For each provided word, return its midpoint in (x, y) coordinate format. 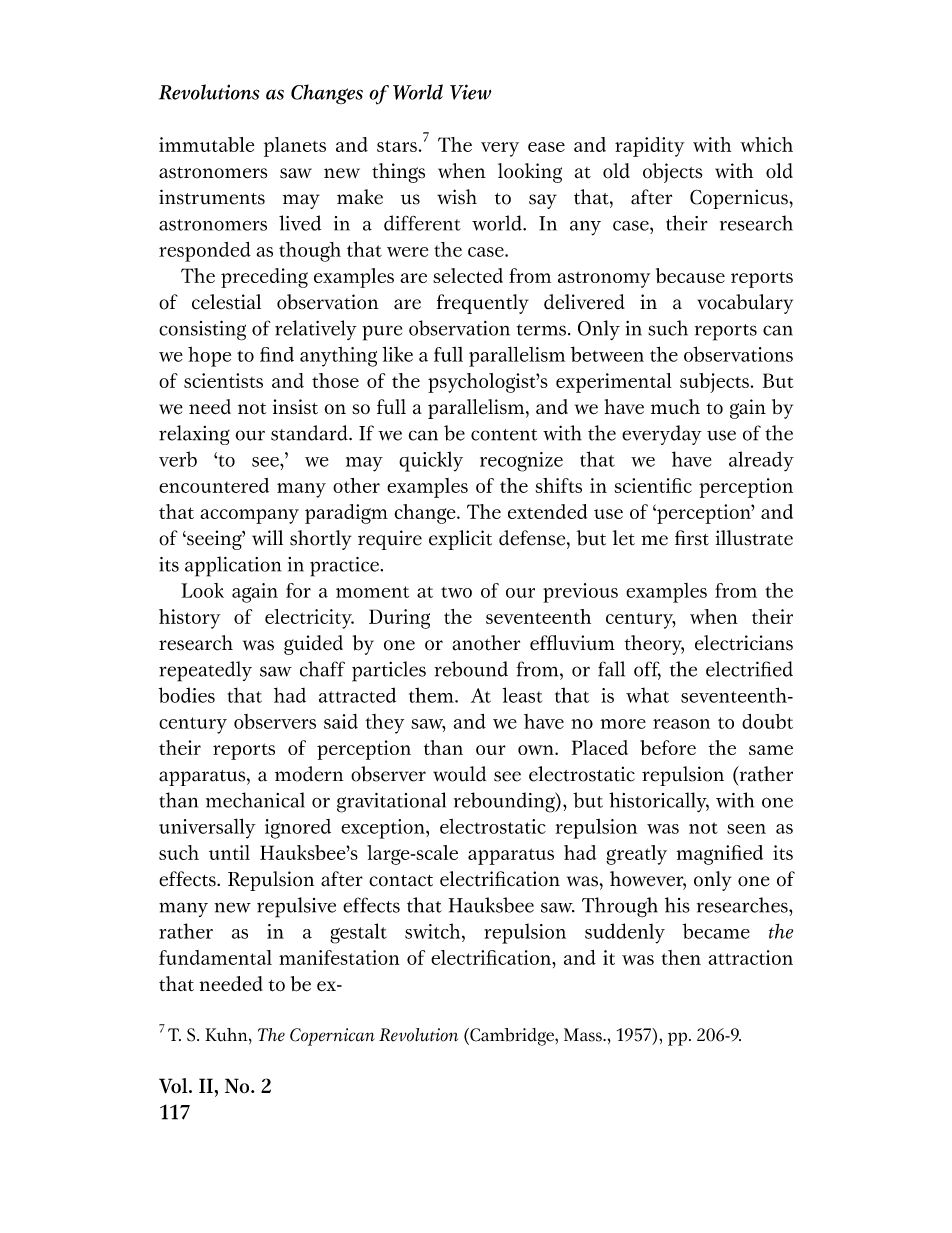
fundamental (215, 957)
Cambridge (512, 1037)
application (233, 566)
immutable (206, 144)
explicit (460, 540)
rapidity (650, 147)
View (470, 92)
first (692, 538)
